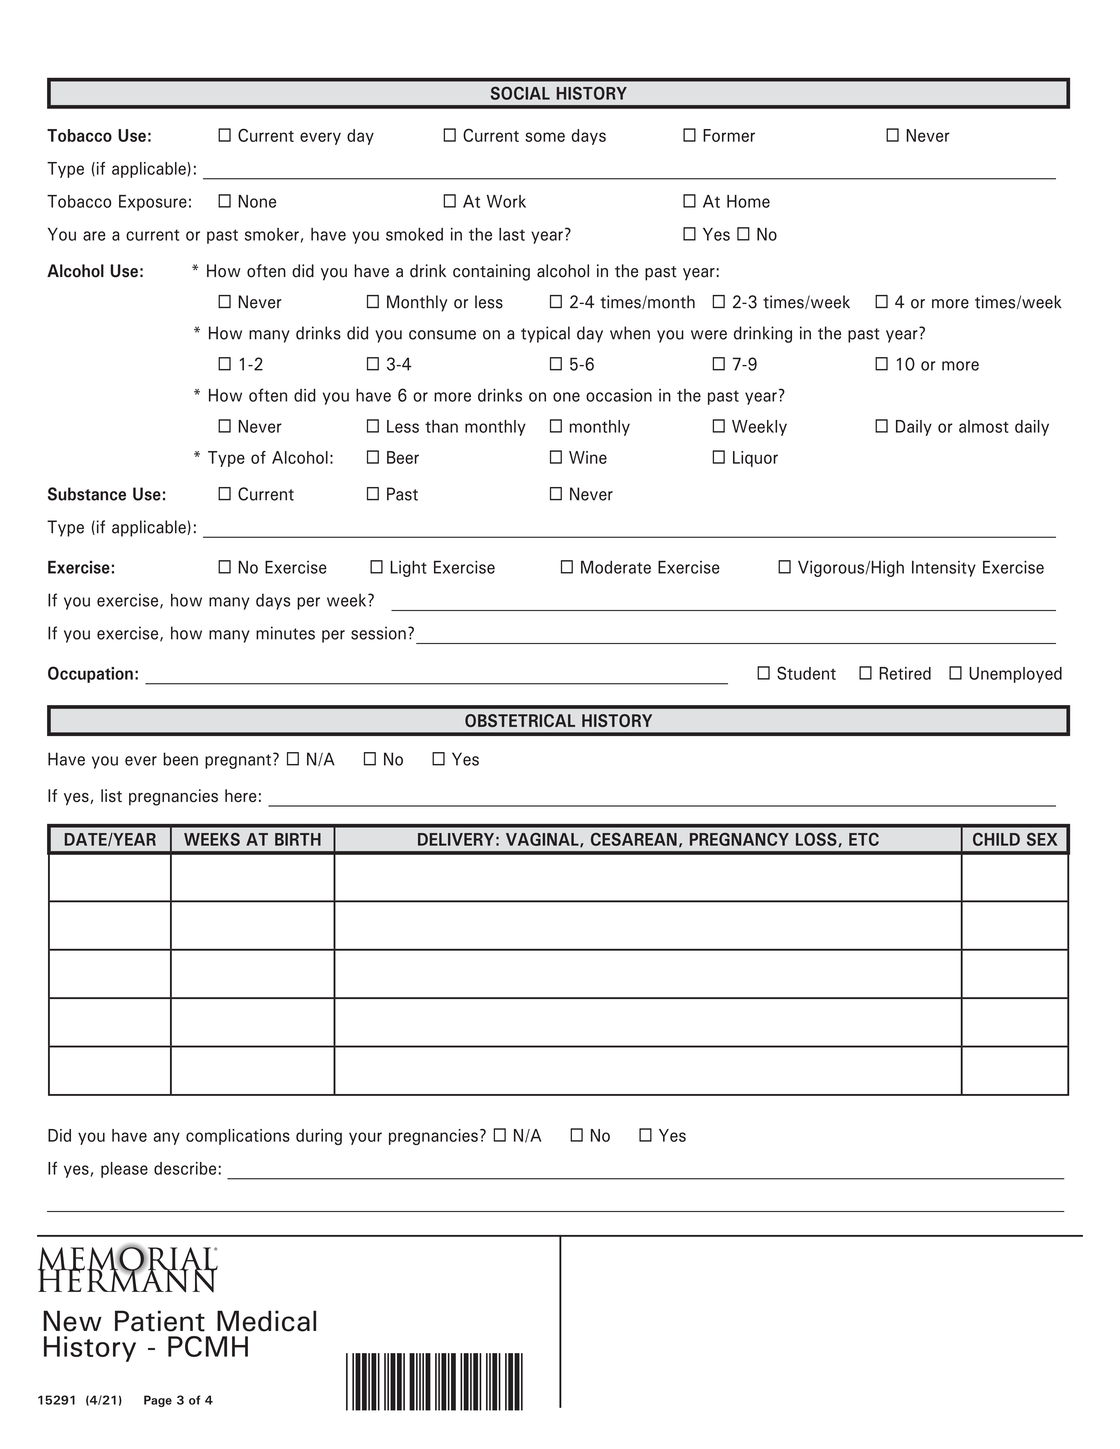 The width and height of the image is (1120, 1449). What do you see at coordinates (616, 567) in the image?
I see `Moderate` at bounding box center [616, 567].
